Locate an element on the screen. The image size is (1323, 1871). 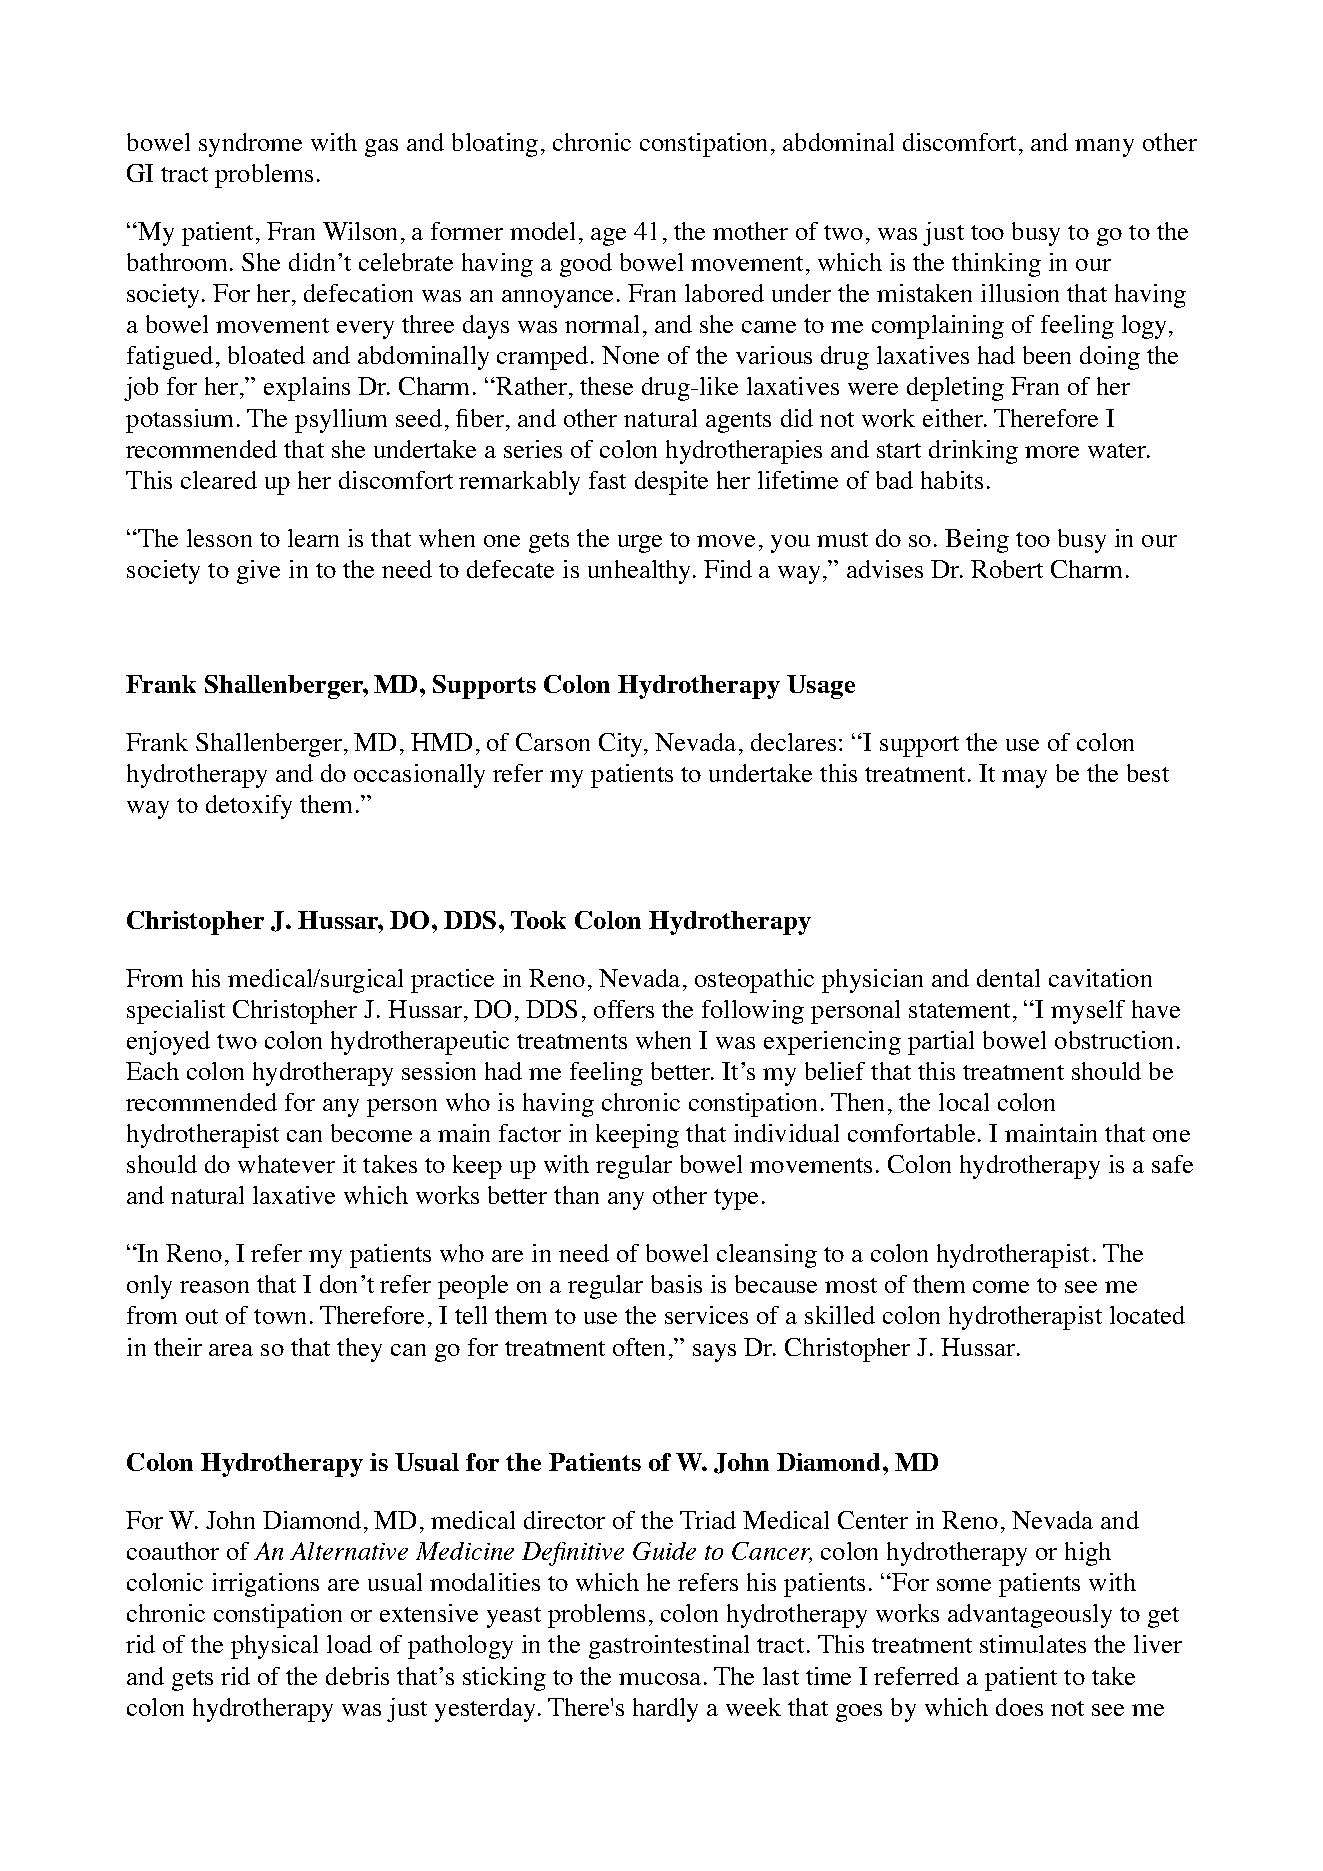
many is located at coordinates (1104, 148).
